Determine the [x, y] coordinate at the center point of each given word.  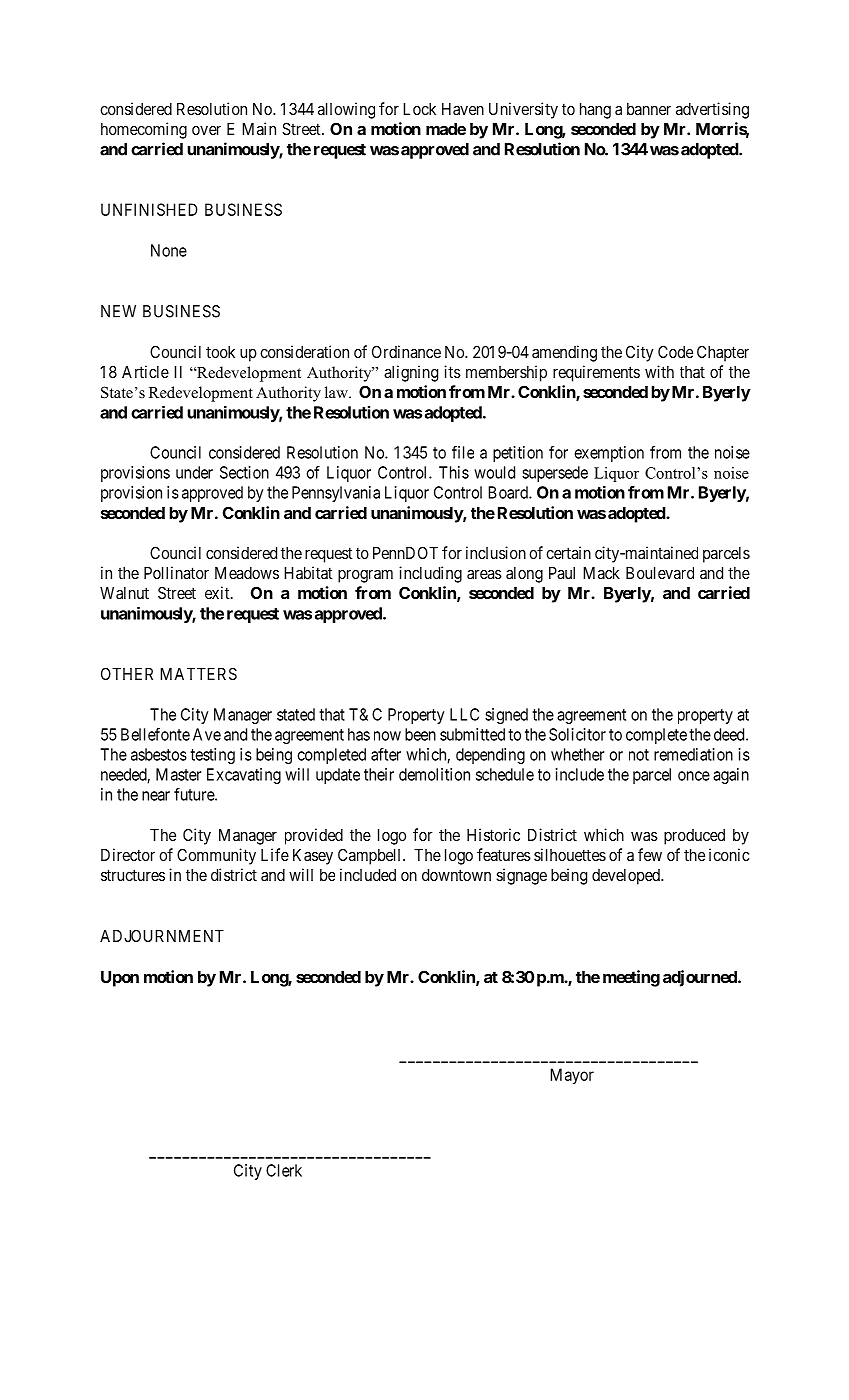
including [430, 574]
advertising [712, 110]
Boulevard [660, 573]
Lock [419, 109]
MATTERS [198, 673]
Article [145, 371]
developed [627, 877]
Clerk [284, 1170]
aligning [411, 373]
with [659, 371]
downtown [456, 875]
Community [216, 856]
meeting [631, 978]
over [206, 130]
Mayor [572, 1076]
